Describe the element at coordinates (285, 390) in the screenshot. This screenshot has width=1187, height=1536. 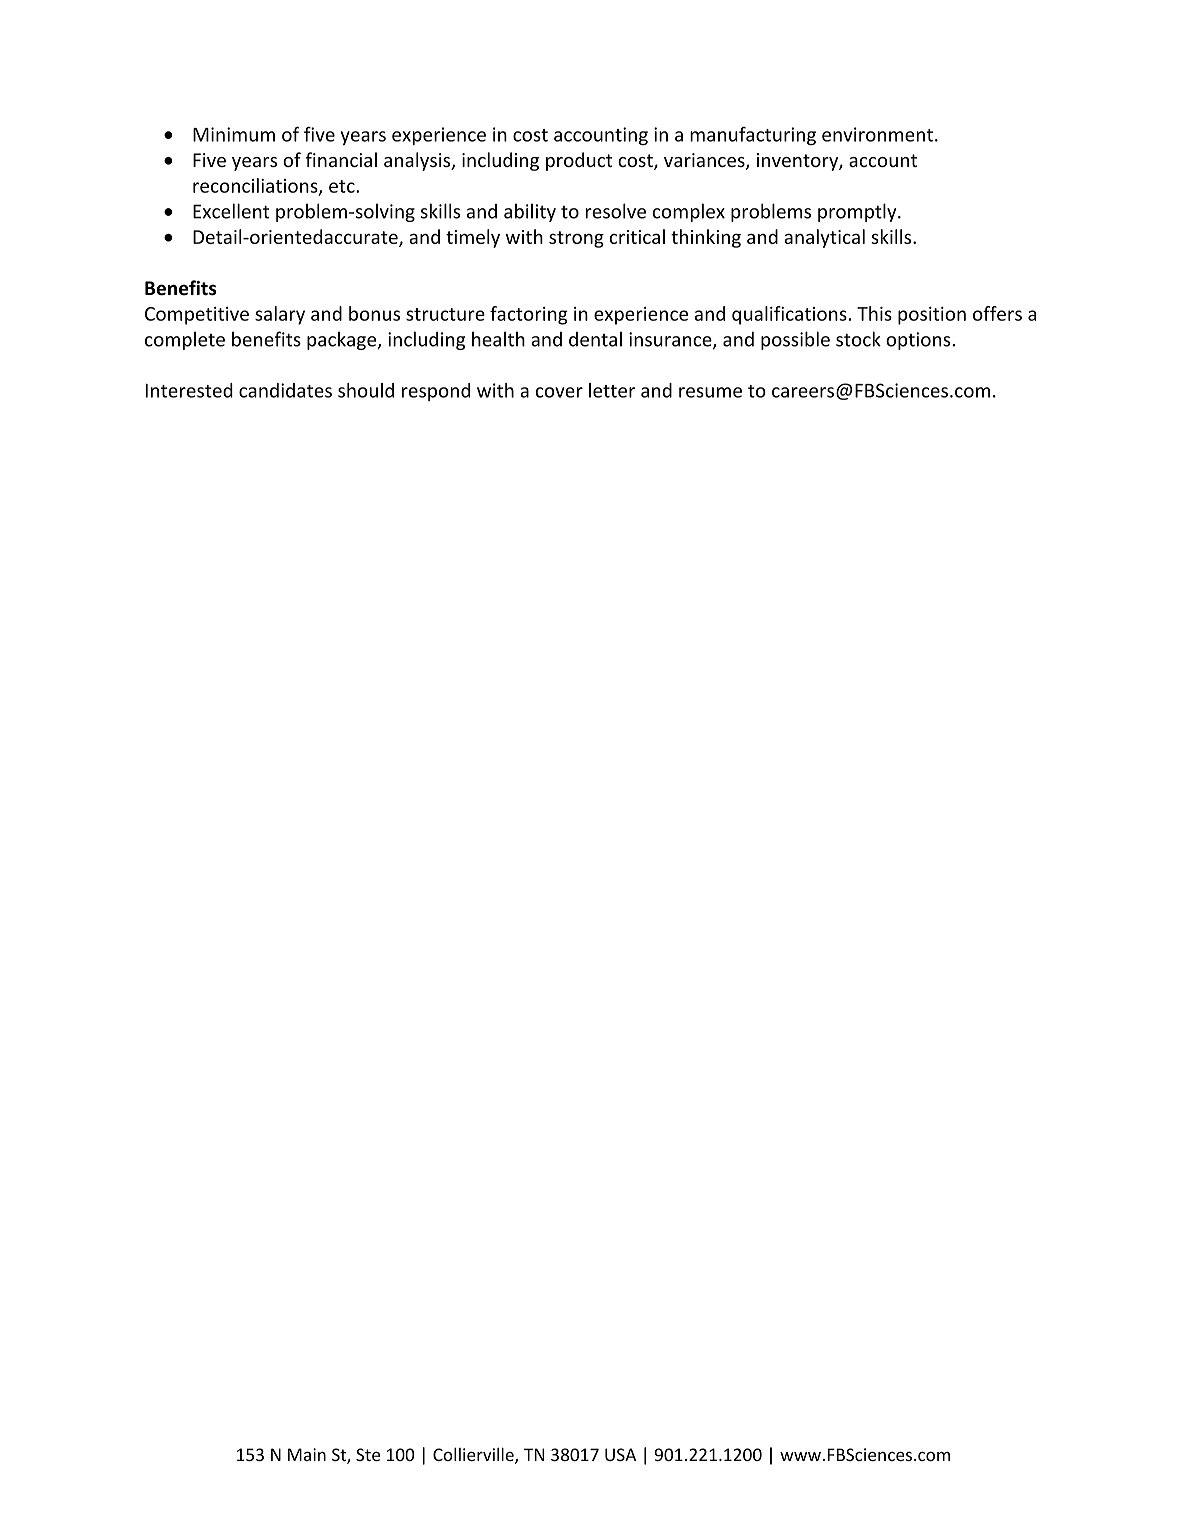
I see `candidates` at that location.
